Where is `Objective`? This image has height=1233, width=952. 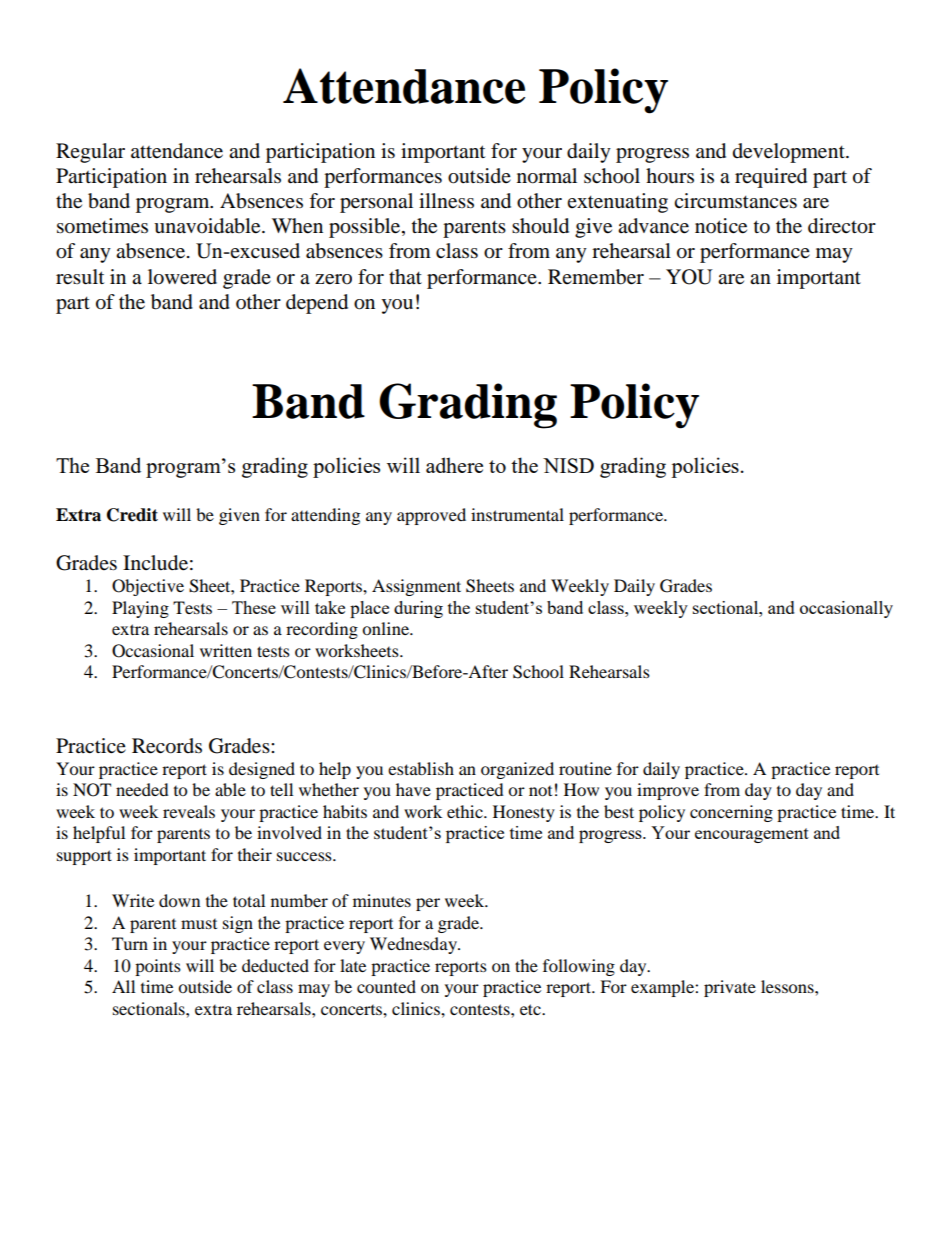
Objective is located at coordinates (148, 587).
